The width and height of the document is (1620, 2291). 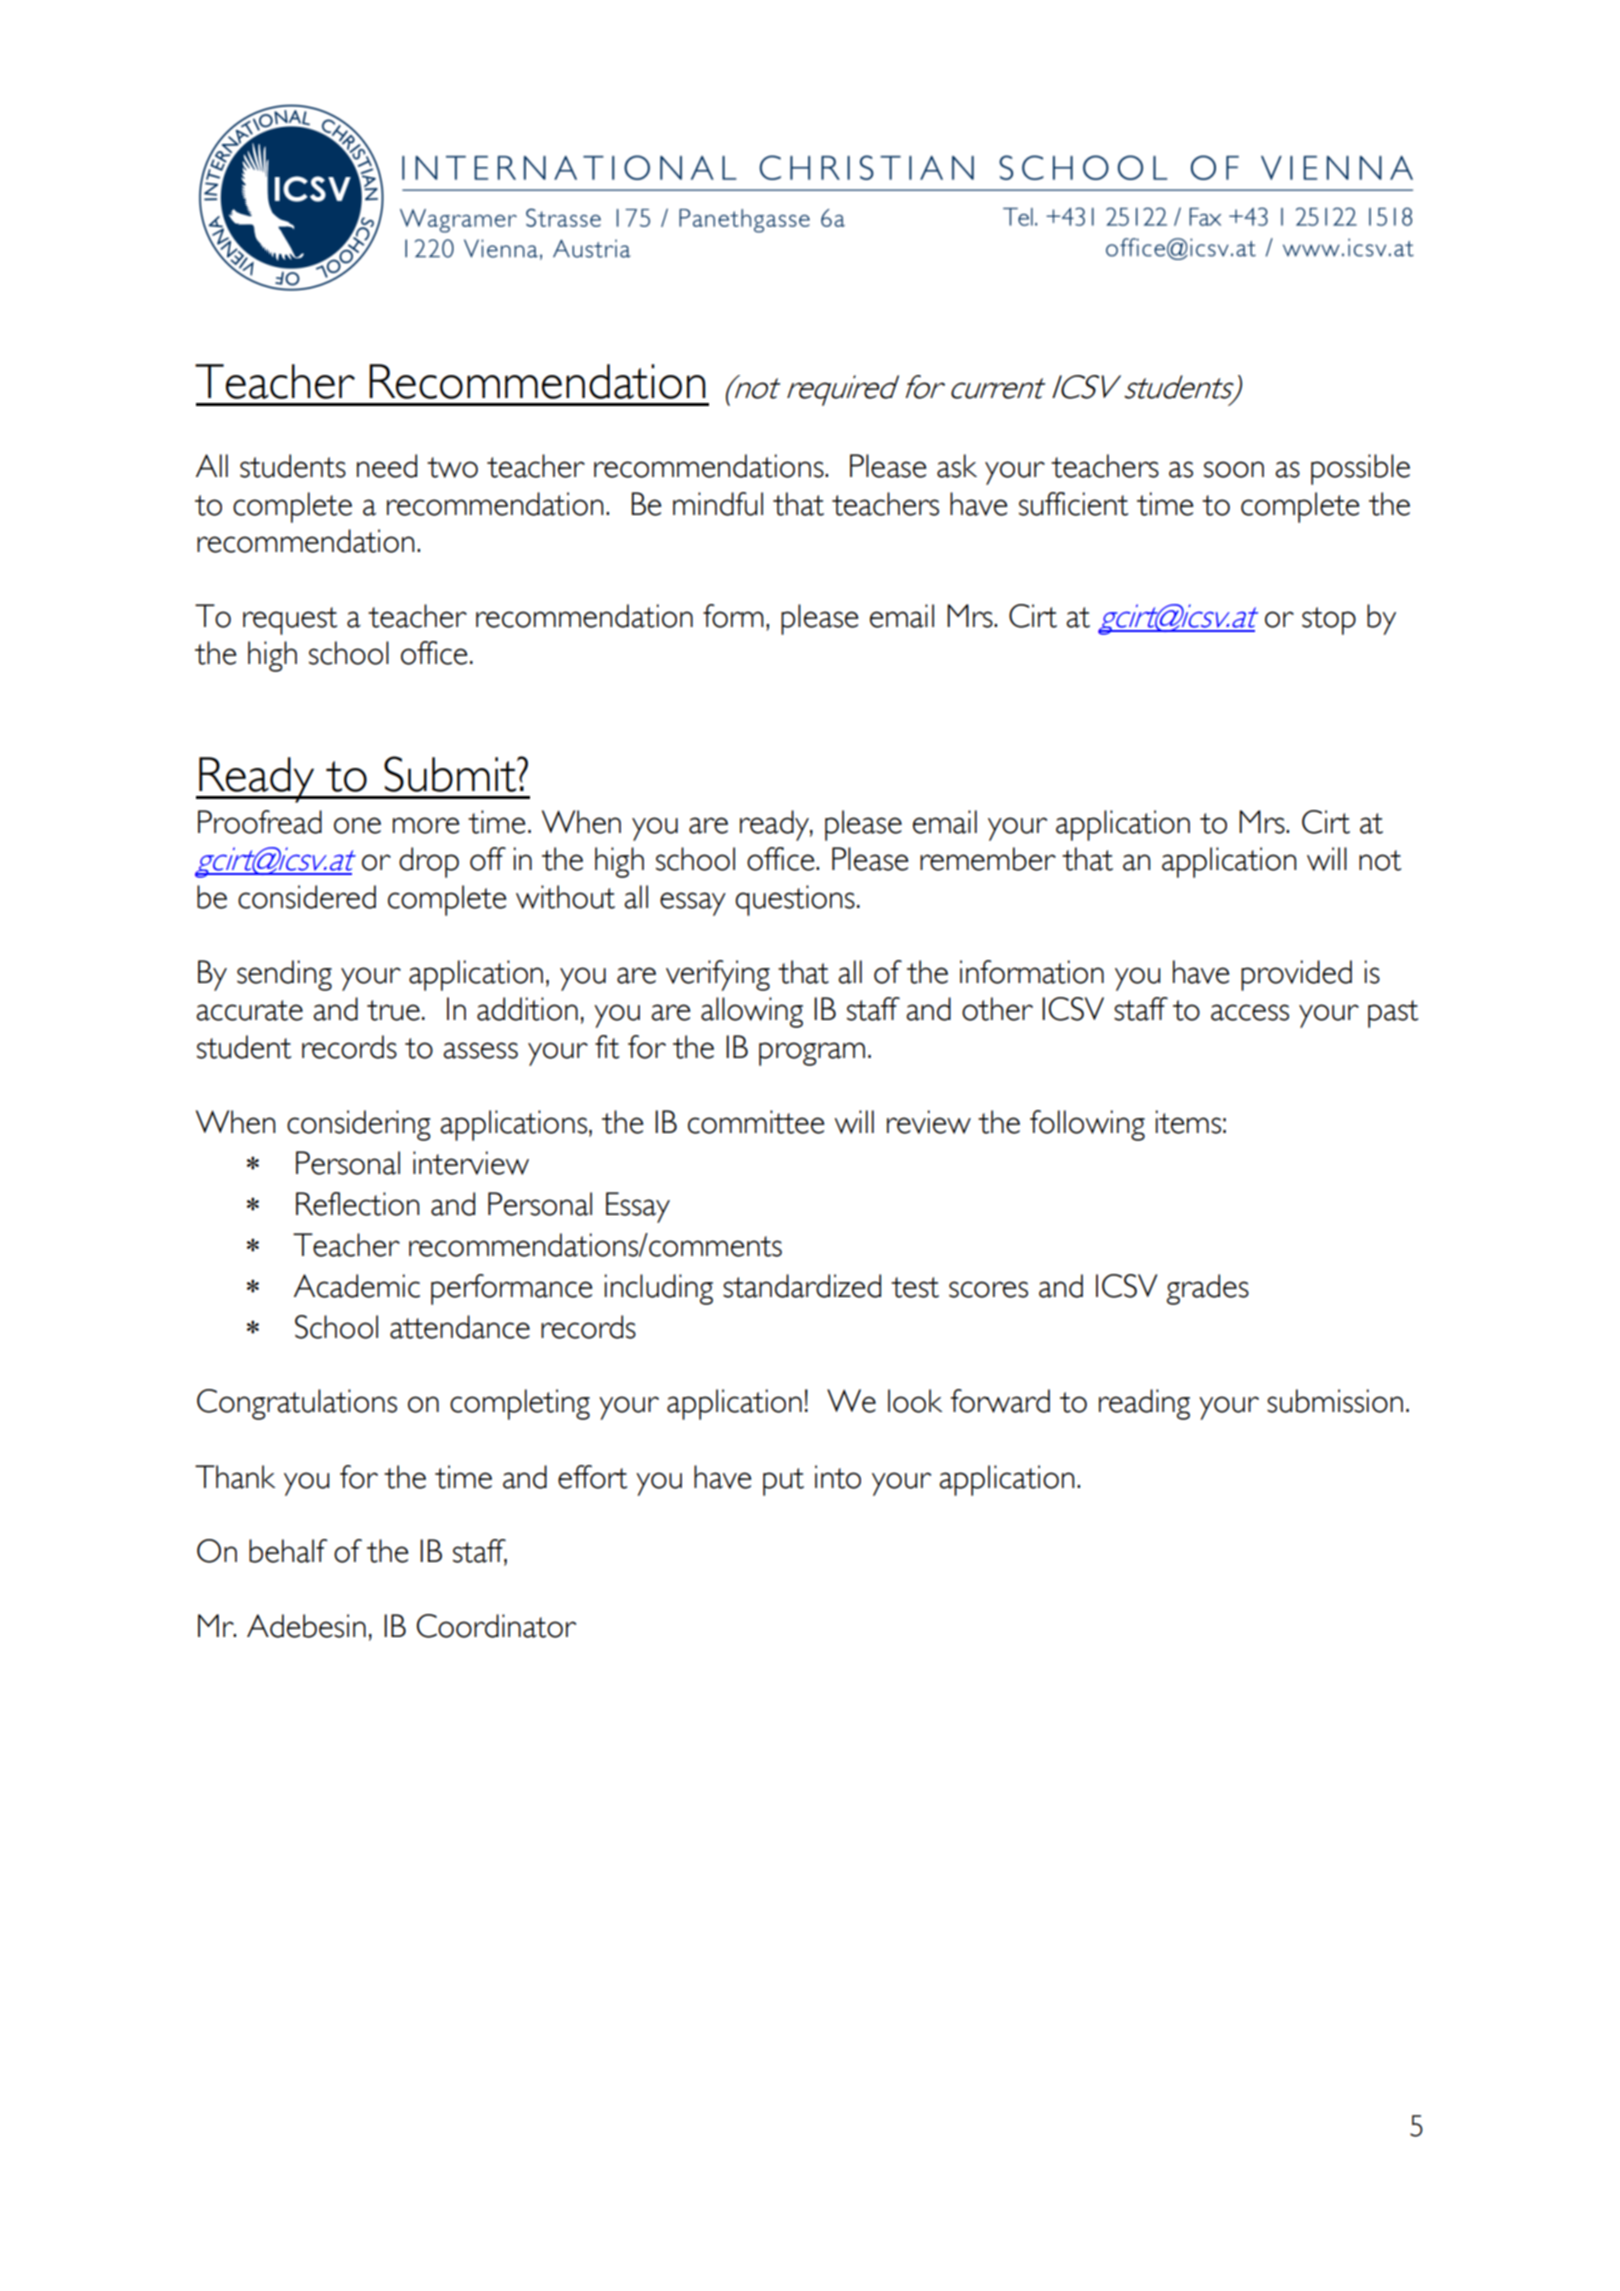 What do you see at coordinates (1234, 469) in the document?
I see `soon` at bounding box center [1234, 469].
